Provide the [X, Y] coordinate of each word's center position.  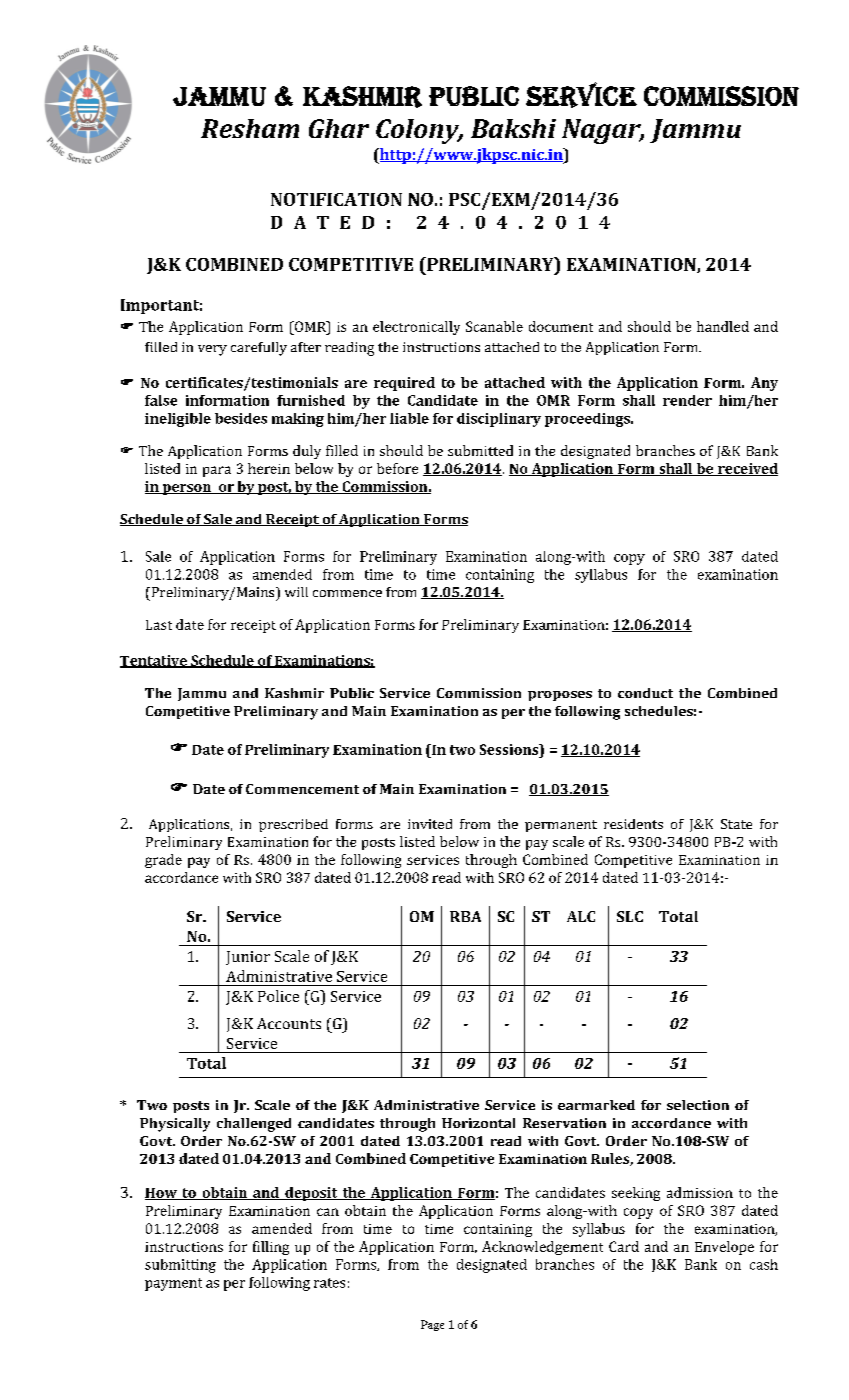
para [217, 471]
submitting [180, 1266]
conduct [645, 693]
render [687, 400]
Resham [250, 128]
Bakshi [513, 128]
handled [723, 326]
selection [698, 1105]
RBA [465, 916]
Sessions [510, 749]
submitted [480, 450]
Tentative [154, 661]
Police [278, 996]
